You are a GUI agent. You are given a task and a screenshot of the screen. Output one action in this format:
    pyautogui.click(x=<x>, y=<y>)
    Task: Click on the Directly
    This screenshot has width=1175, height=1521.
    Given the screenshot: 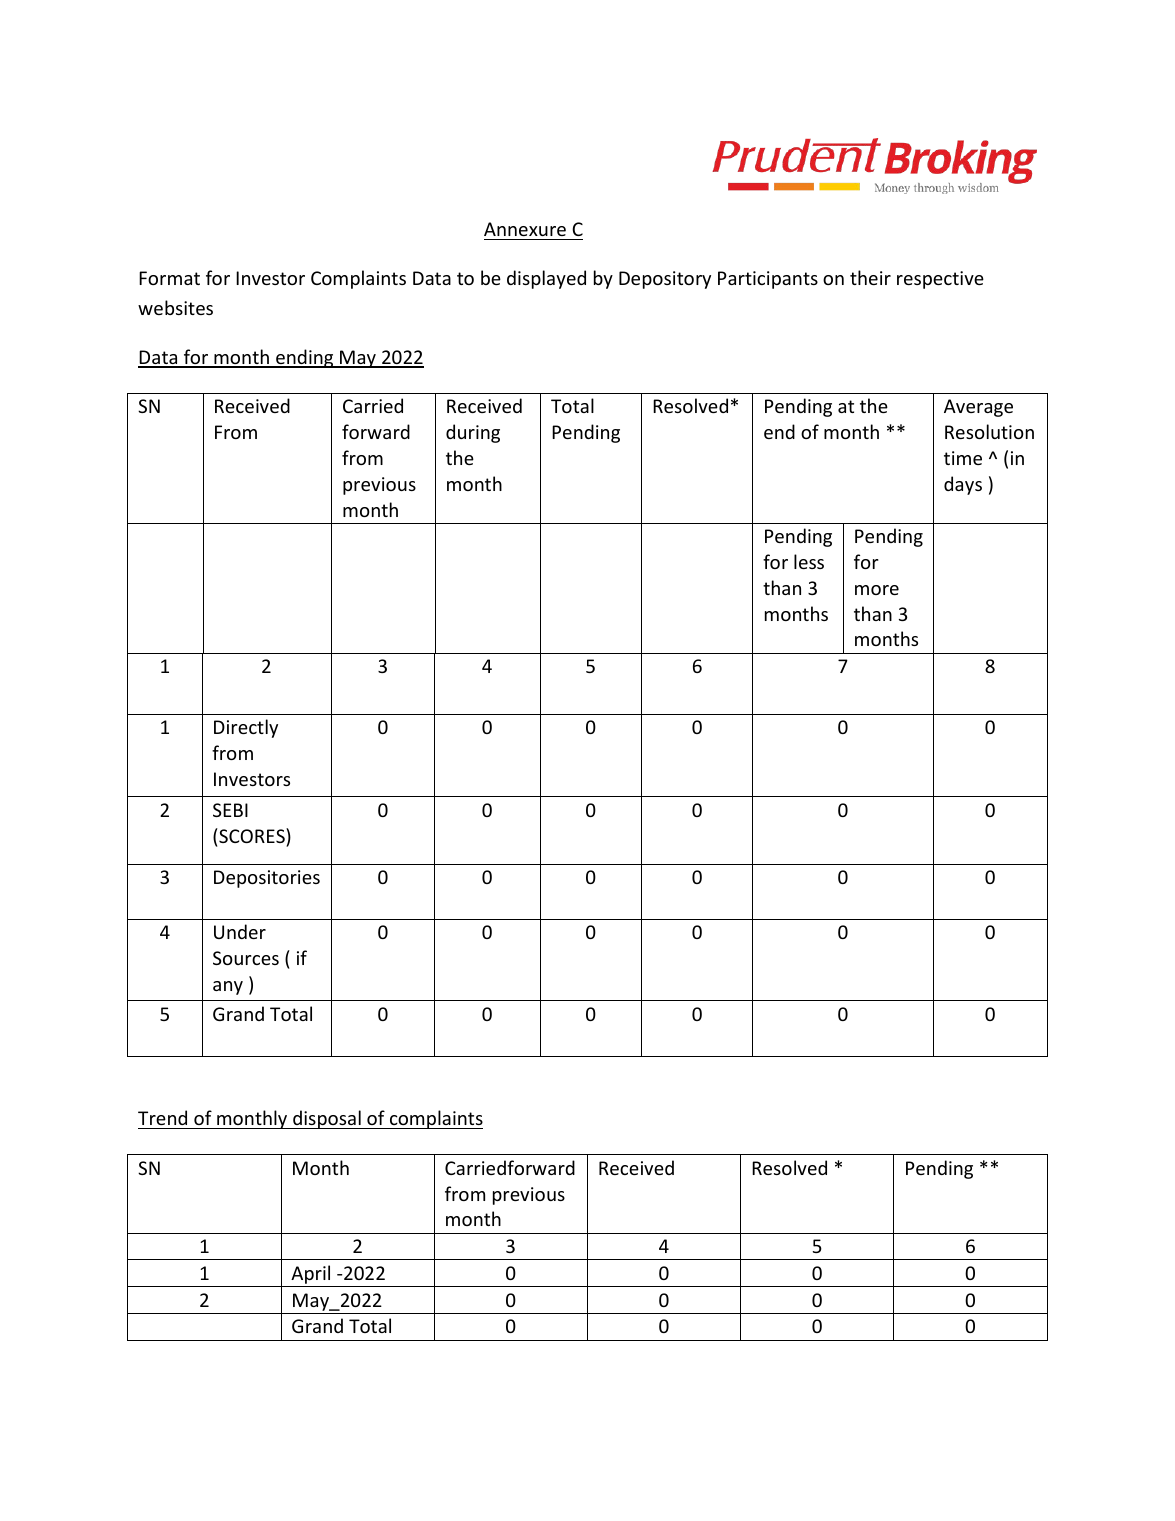 What is the action you would take?
    pyautogui.click(x=246, y=728)
